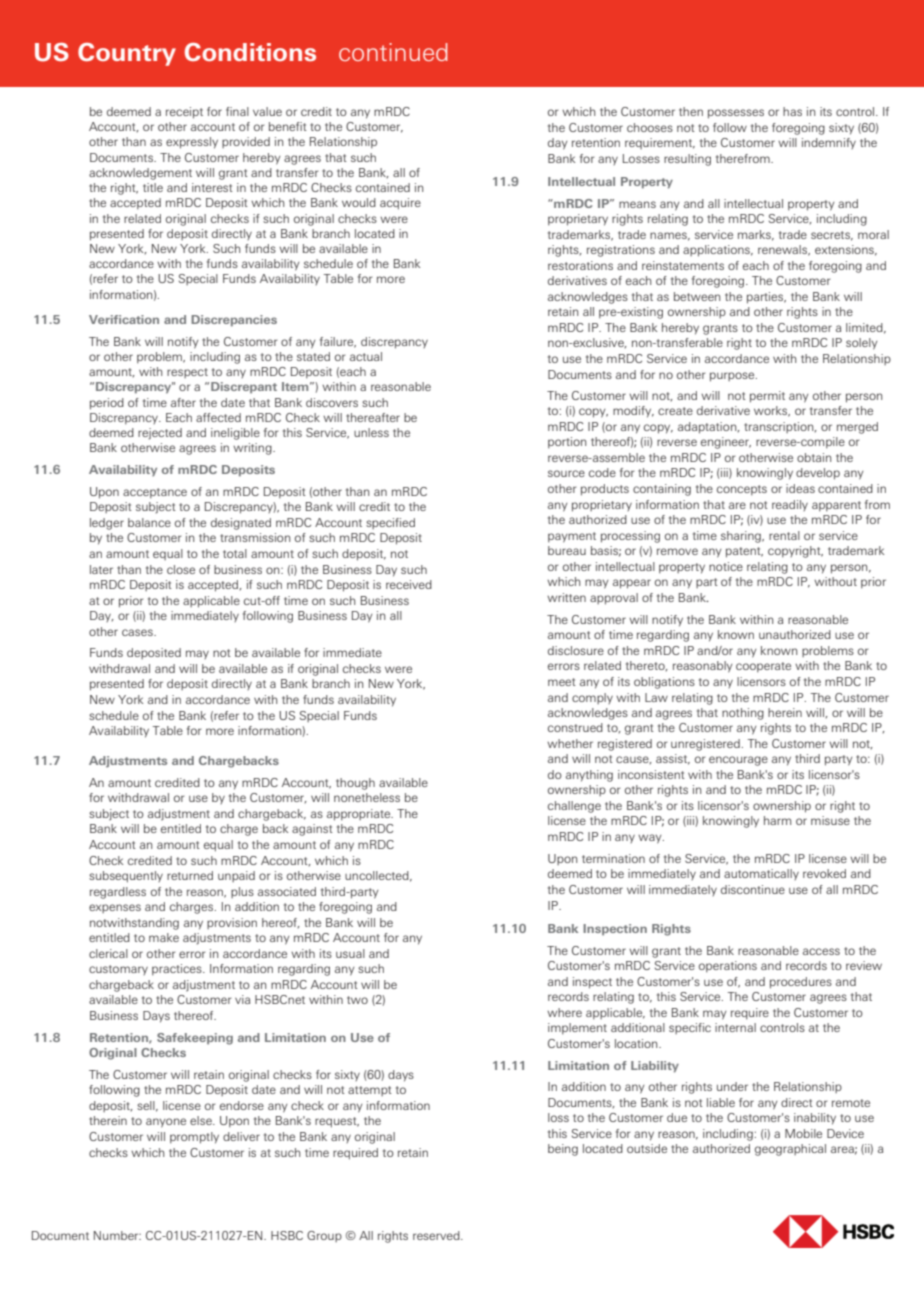 The height and width of the screenshot is (1308, 924). What do you see at coordinates (576, 650) in the screenshot?
I see `disclosure` at bounding box center [576, 650].
